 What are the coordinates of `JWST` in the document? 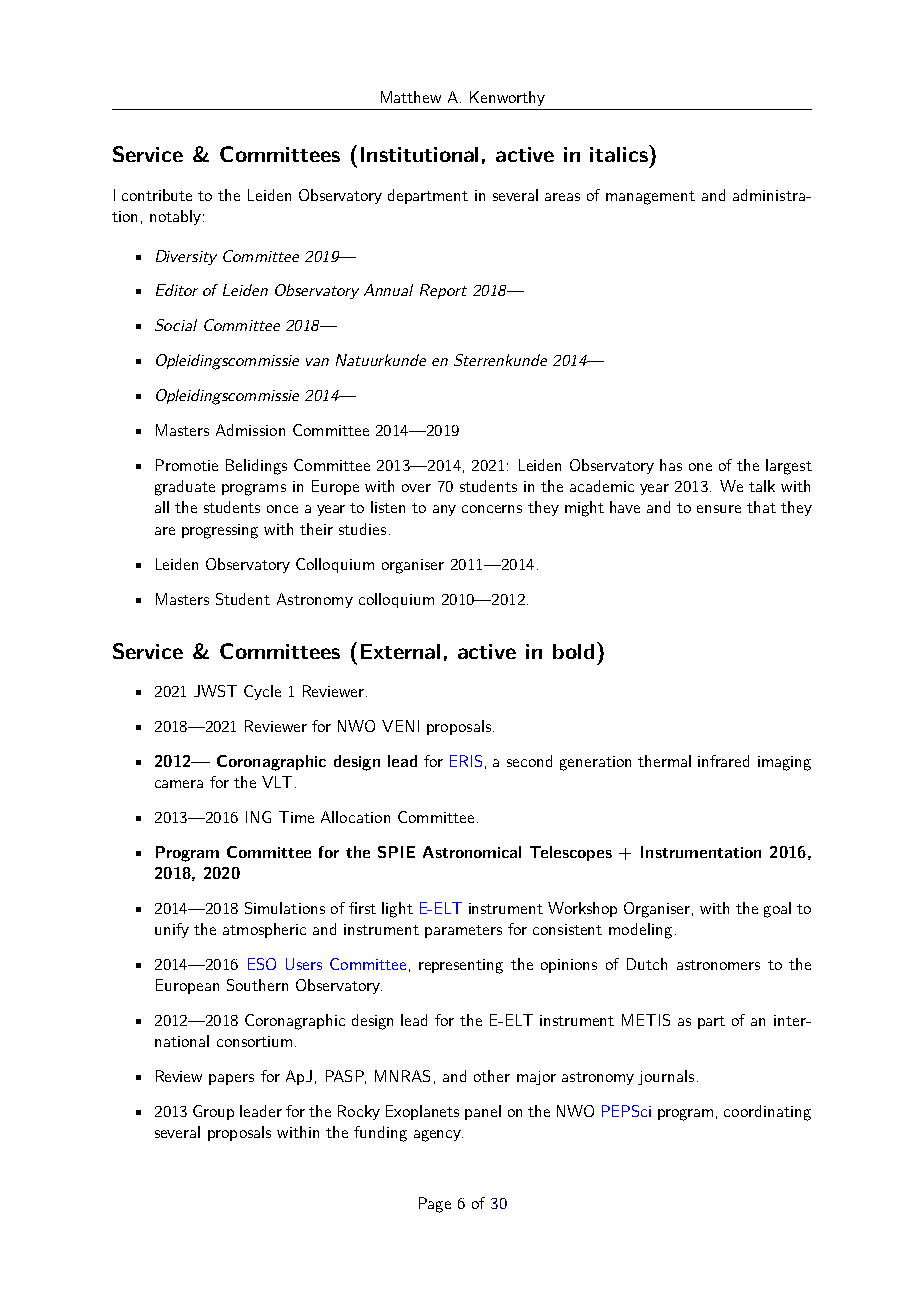 It's located at (215, 691).
